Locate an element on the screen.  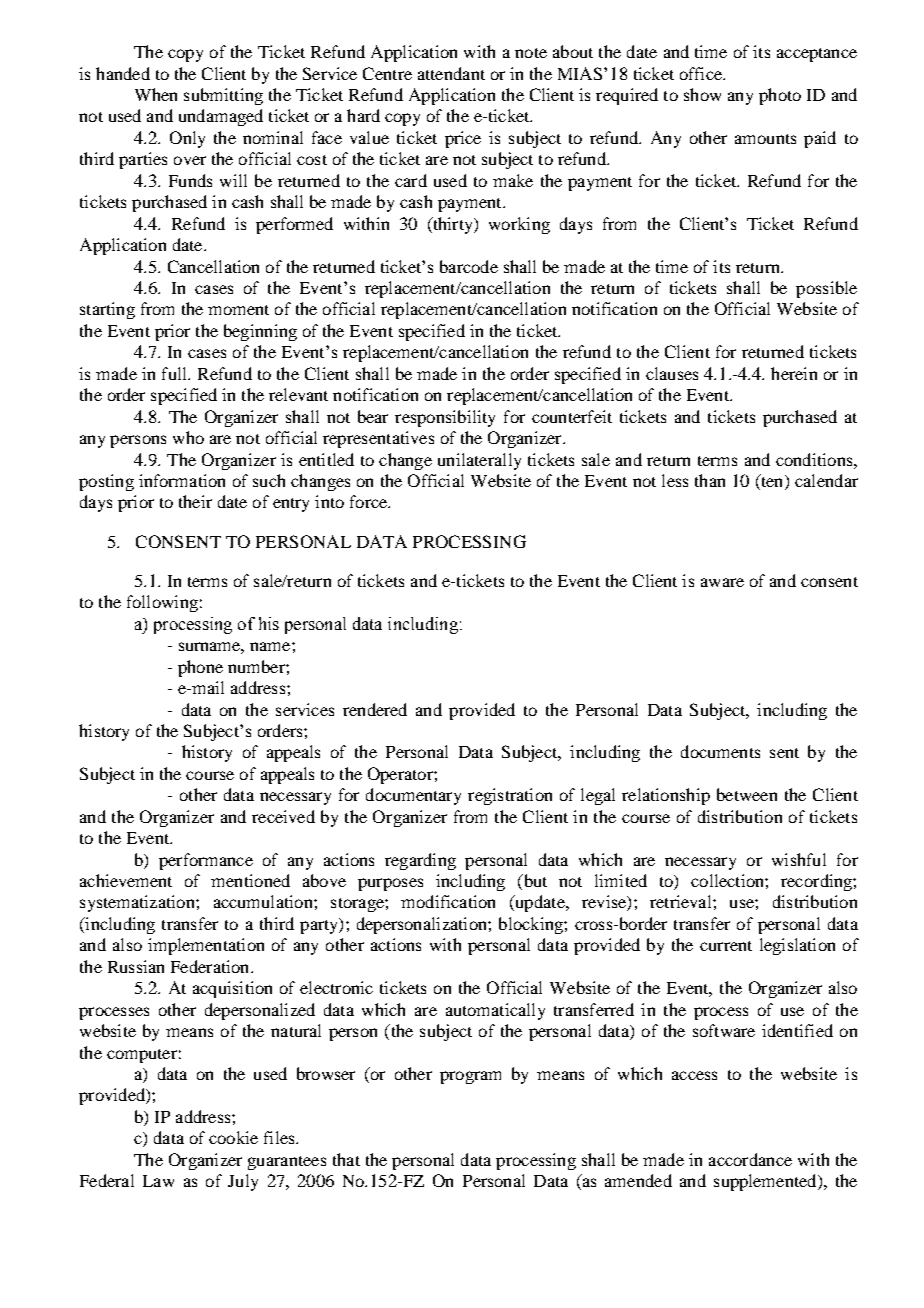
cookie is located at coordinates (233, 1137).
